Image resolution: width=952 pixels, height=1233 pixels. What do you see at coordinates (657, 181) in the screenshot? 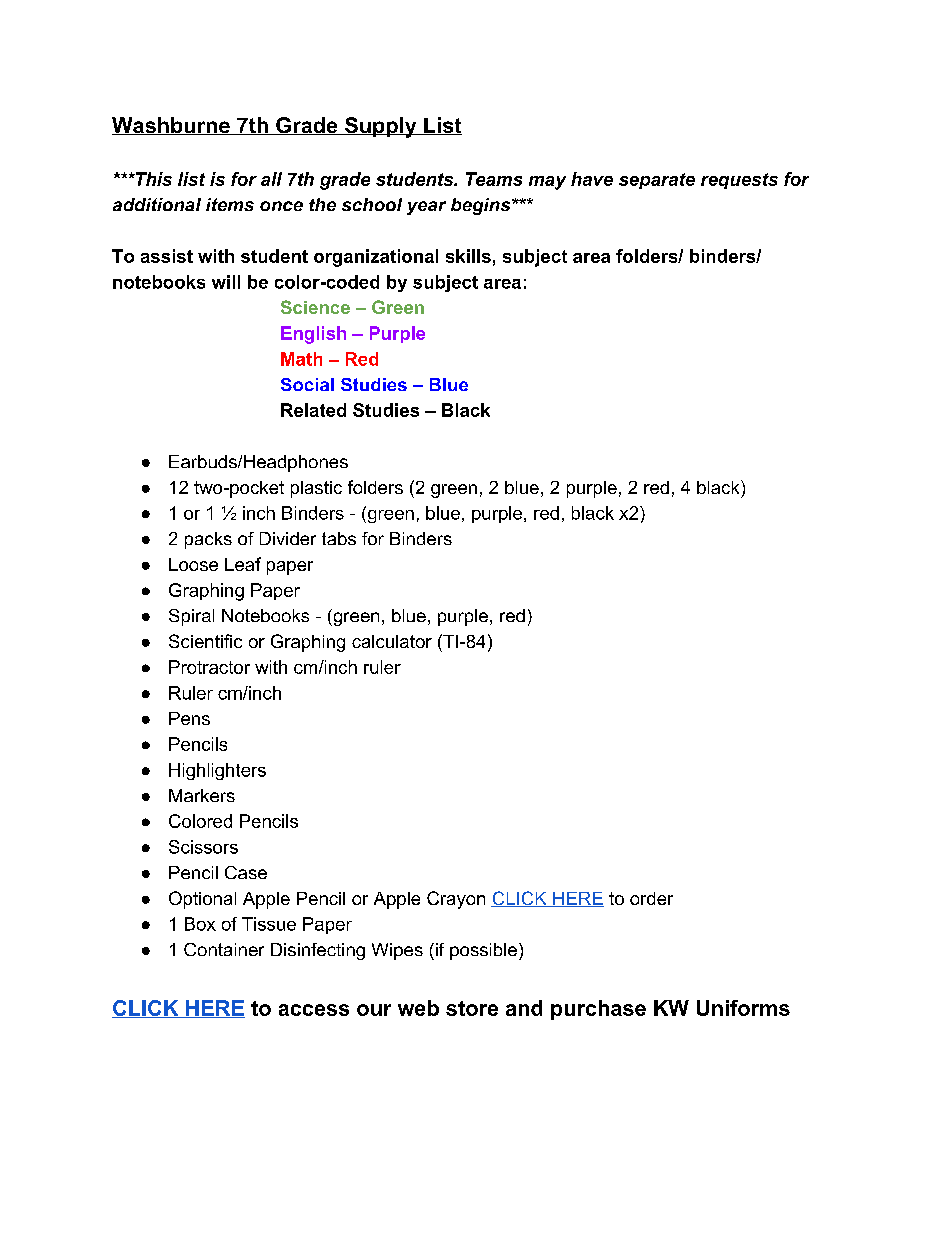
I see `separate` at bounding box center [657, 181].
